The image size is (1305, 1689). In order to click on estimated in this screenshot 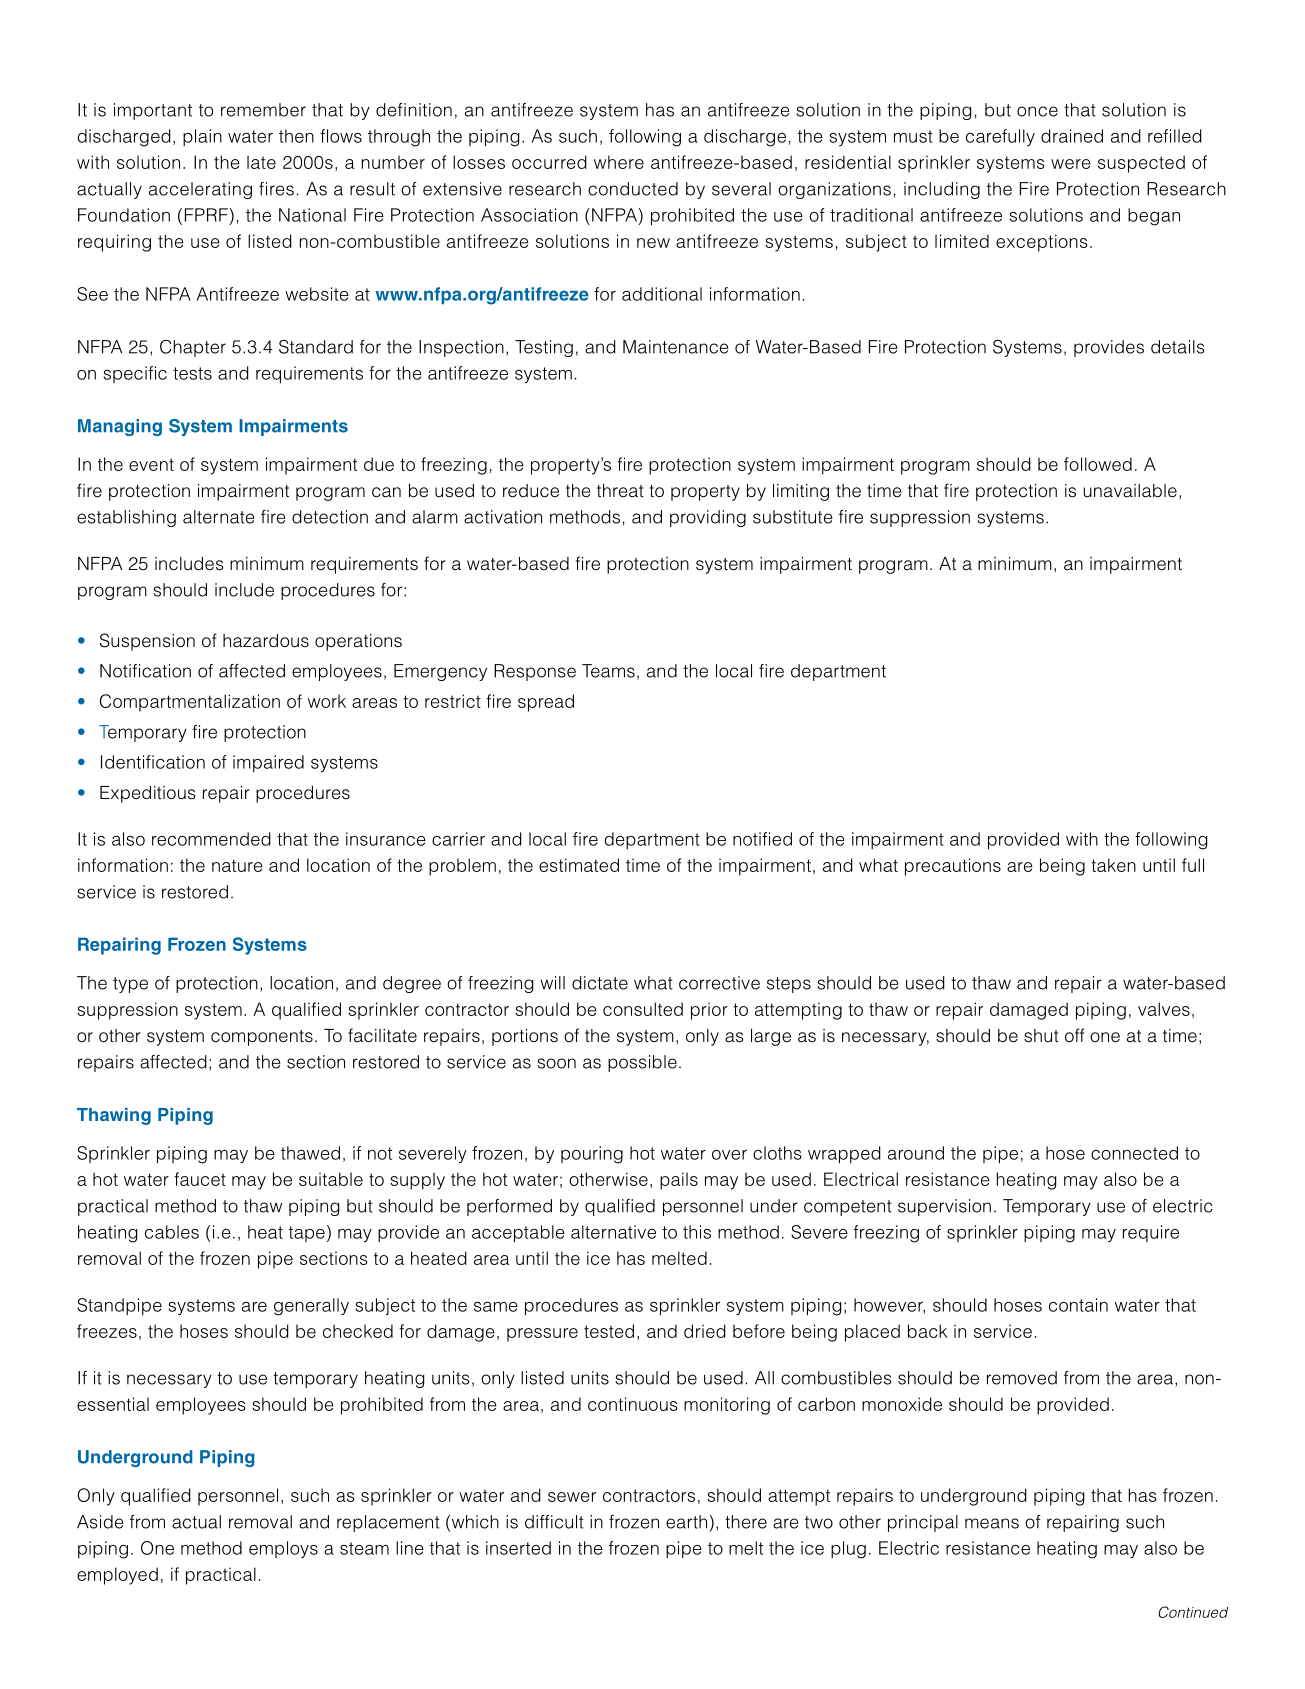, I will do `click(579, 865)`.
